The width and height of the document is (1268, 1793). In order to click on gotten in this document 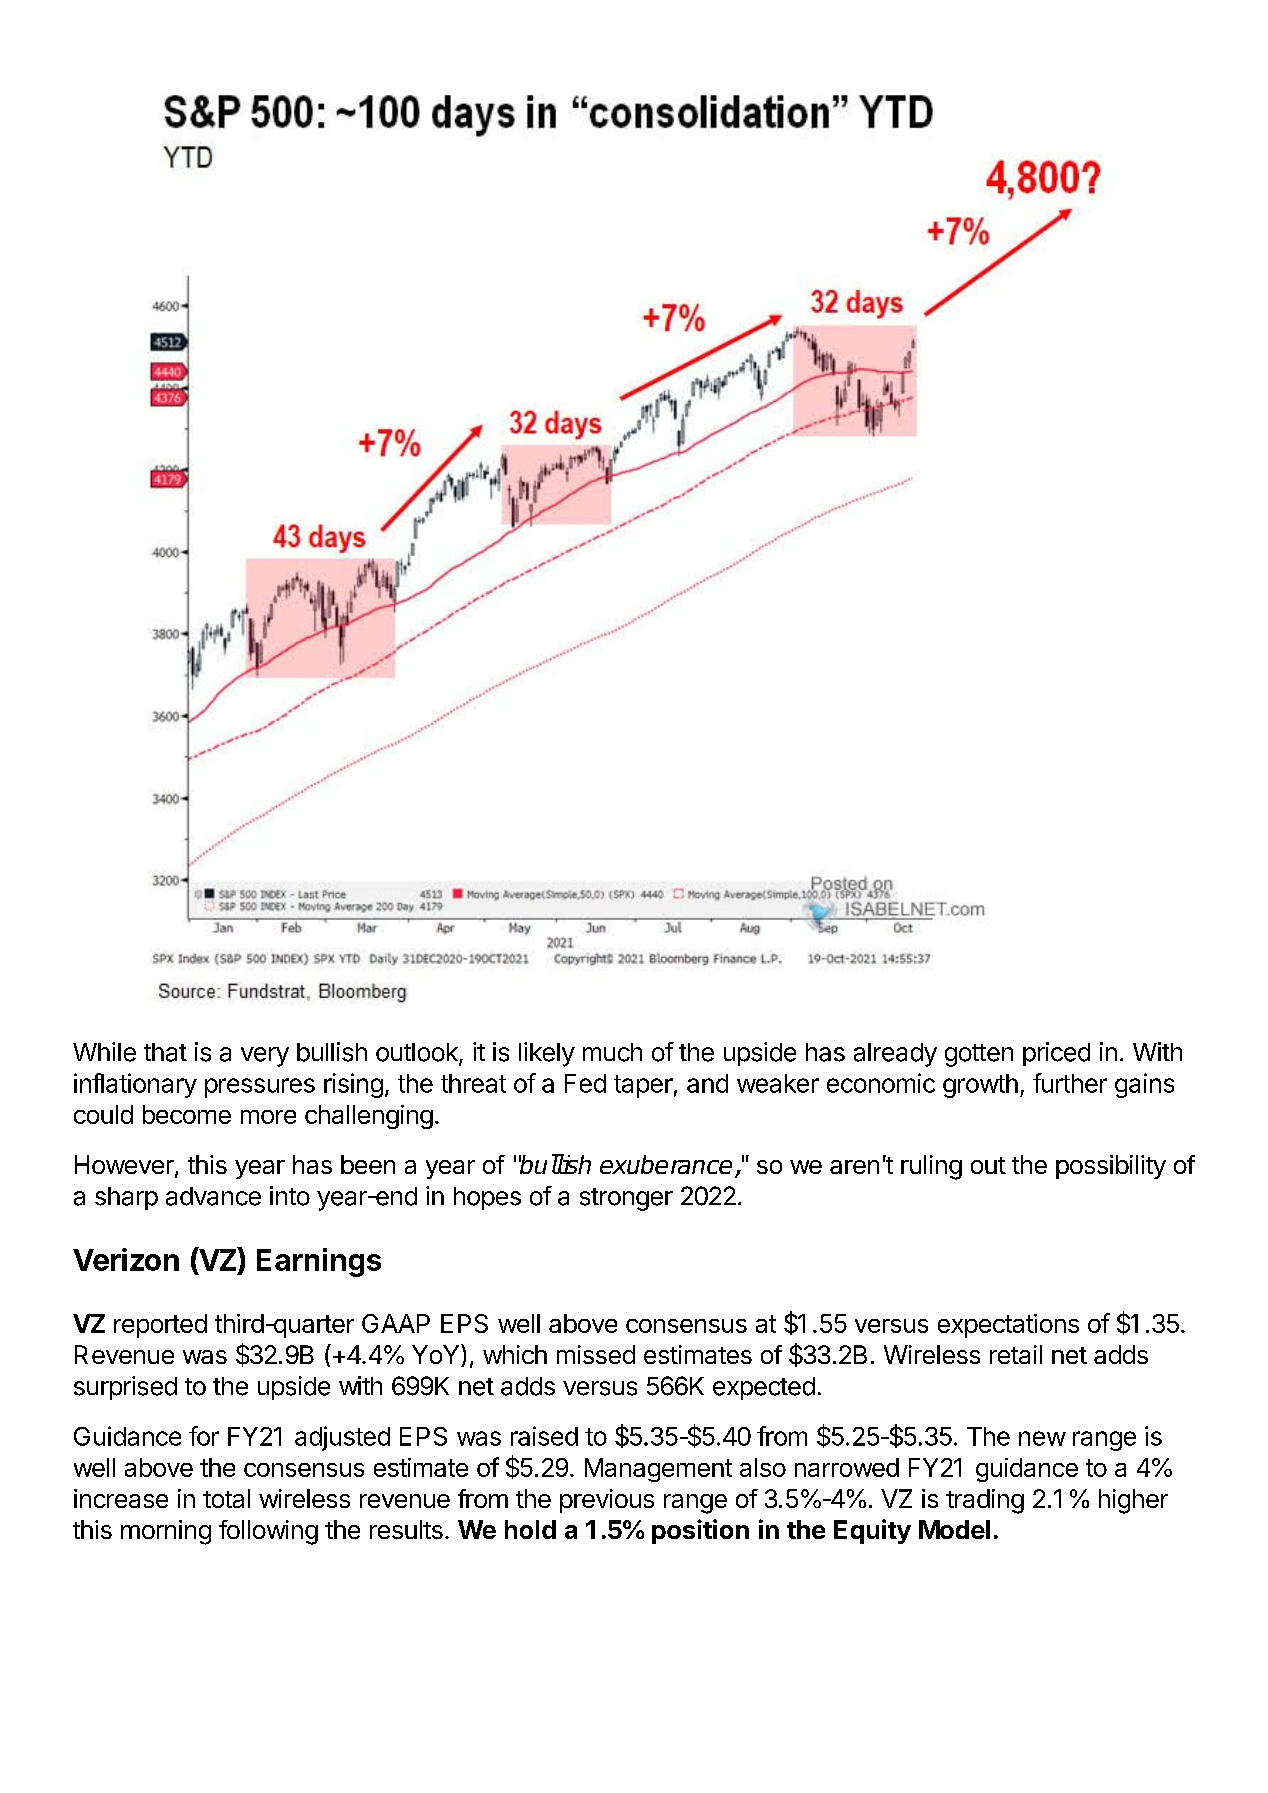, I will do `click(979, 1055)`.
